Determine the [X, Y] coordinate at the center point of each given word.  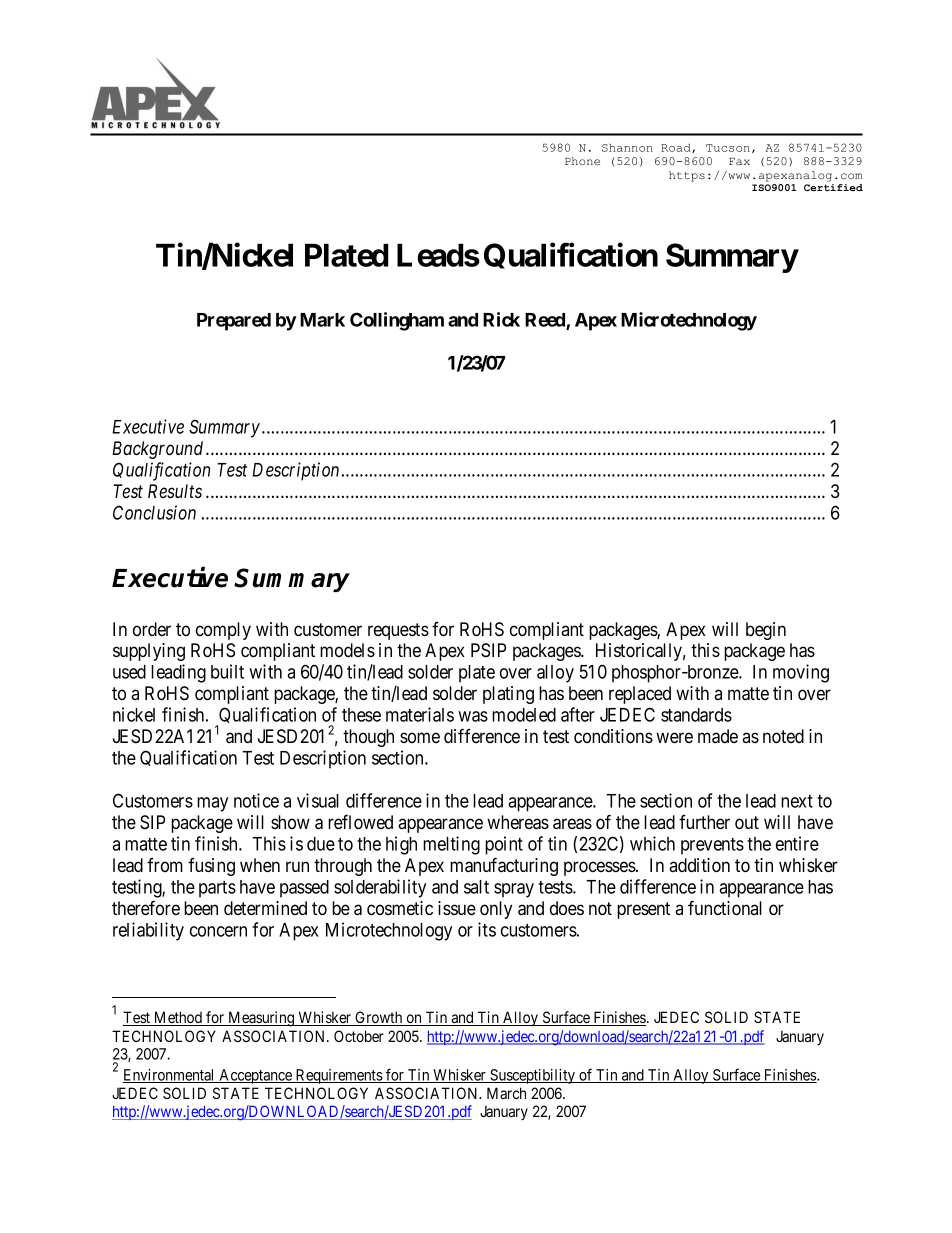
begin [766, 631]
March [506, 1093]
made [718, 736]
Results [175, 491]
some [420, 737]
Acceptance [255, 1076]
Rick [501, 319]
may [212, 804]
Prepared [234, 322]
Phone [582, 161]
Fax [739, 161]
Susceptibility [532, 1076]
